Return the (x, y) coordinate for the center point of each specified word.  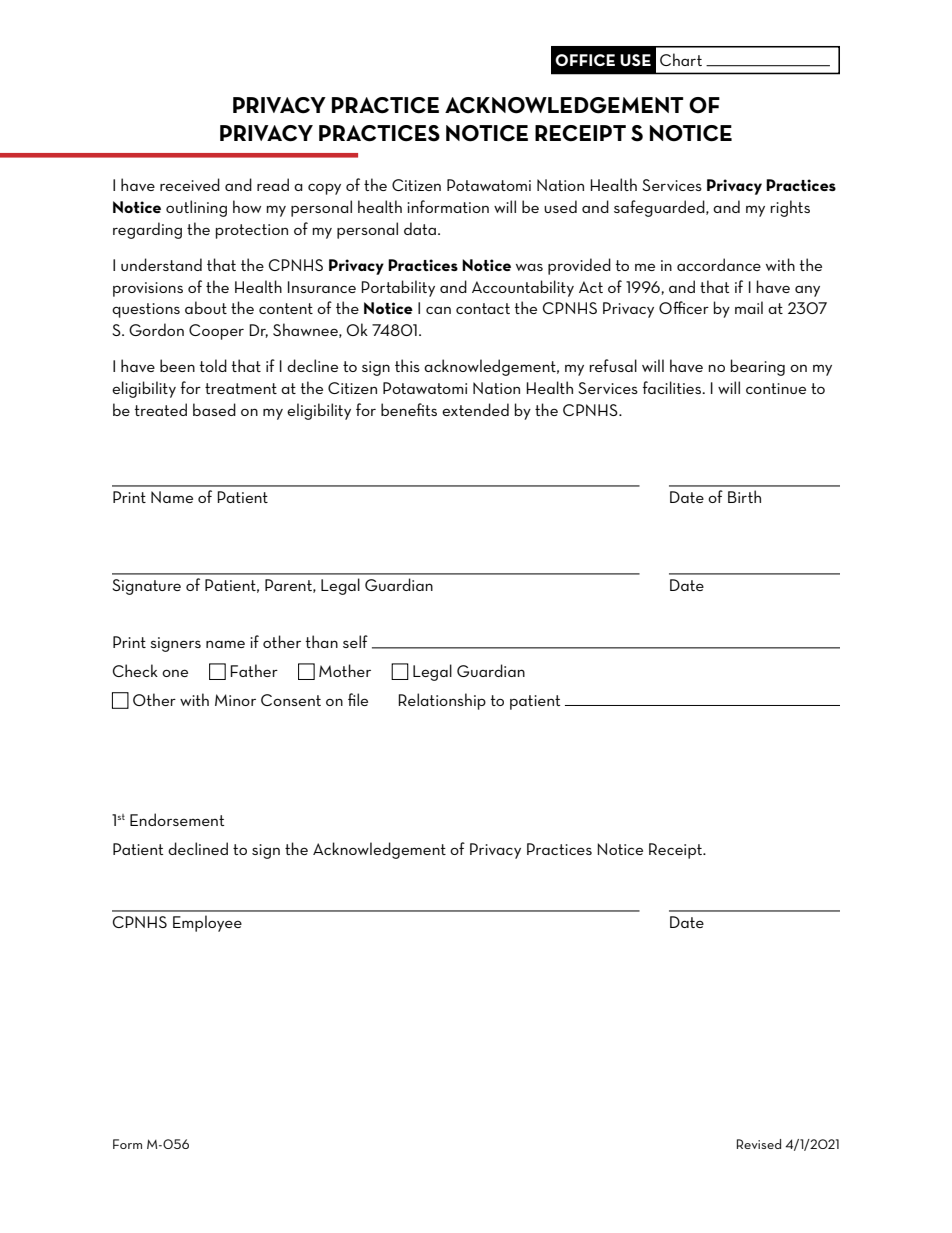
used (560, 206)
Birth (744, 496)
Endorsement (177, 819)
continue (776, 388)
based (214, 409)
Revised (759, 1144)
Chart (681, 59)
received (190, 184)
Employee (207, 923)
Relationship (442, 701)
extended (475, 409)
